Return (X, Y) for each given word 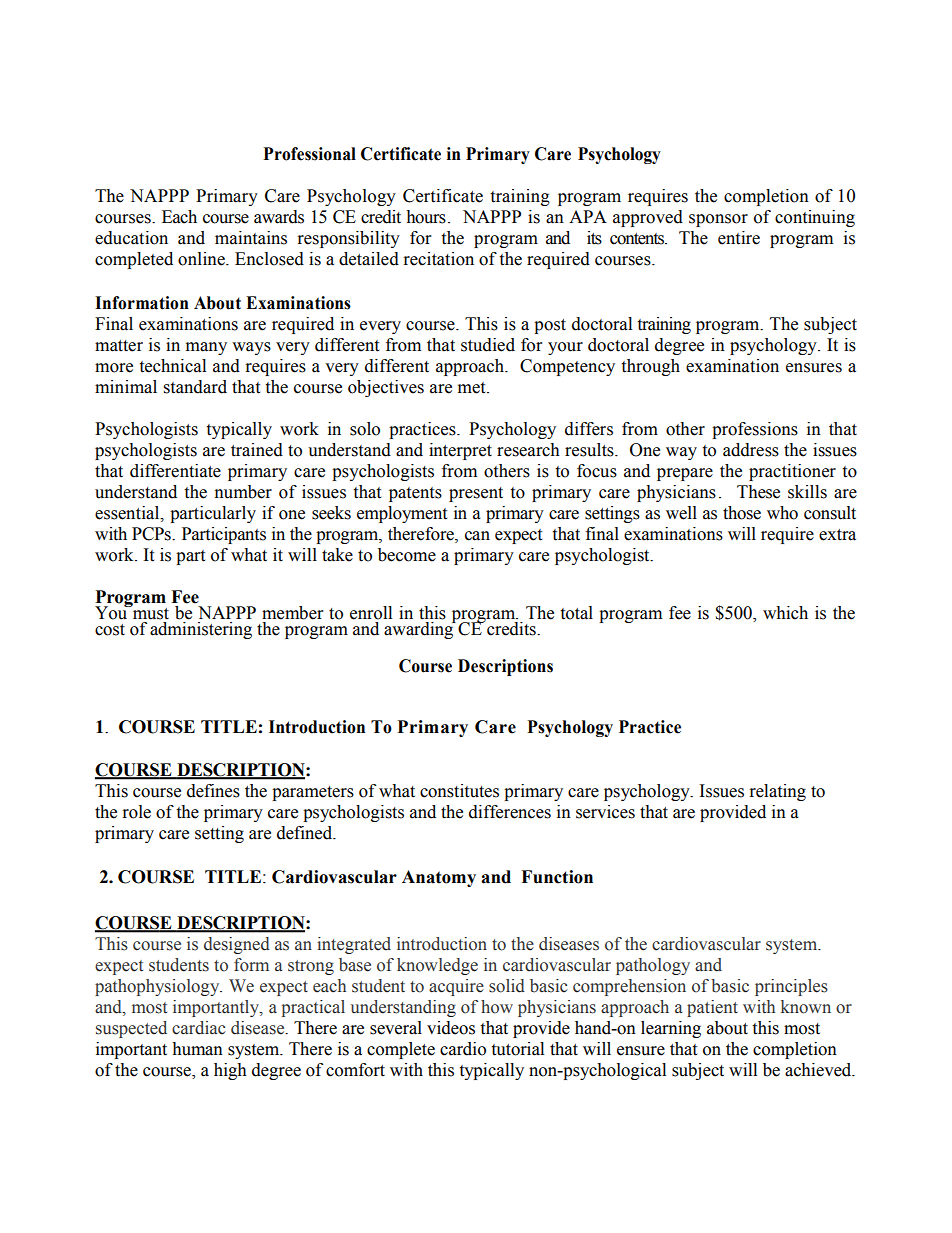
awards (279, 217)
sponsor (718, 220)
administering (201, 630)
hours (426, 217)
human (197, 1049)
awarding (420, 629)
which (785, 613)
